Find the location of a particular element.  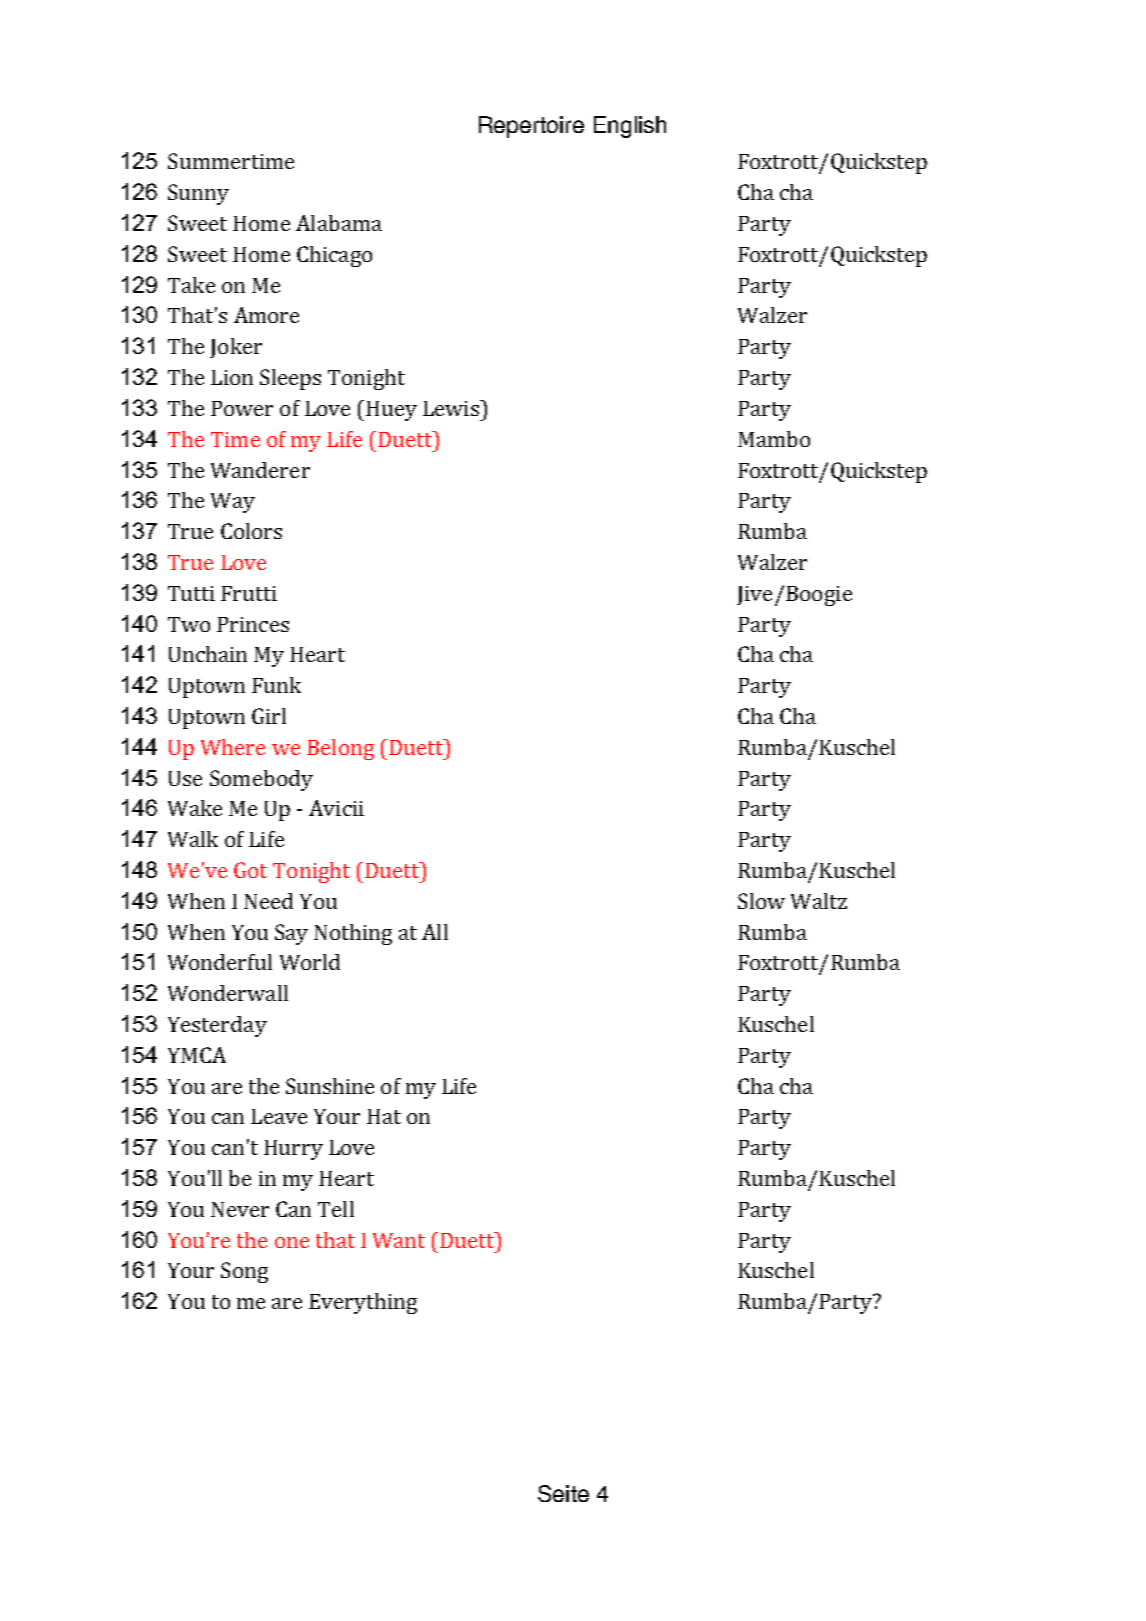

English is located at coordinates (630, 127).
